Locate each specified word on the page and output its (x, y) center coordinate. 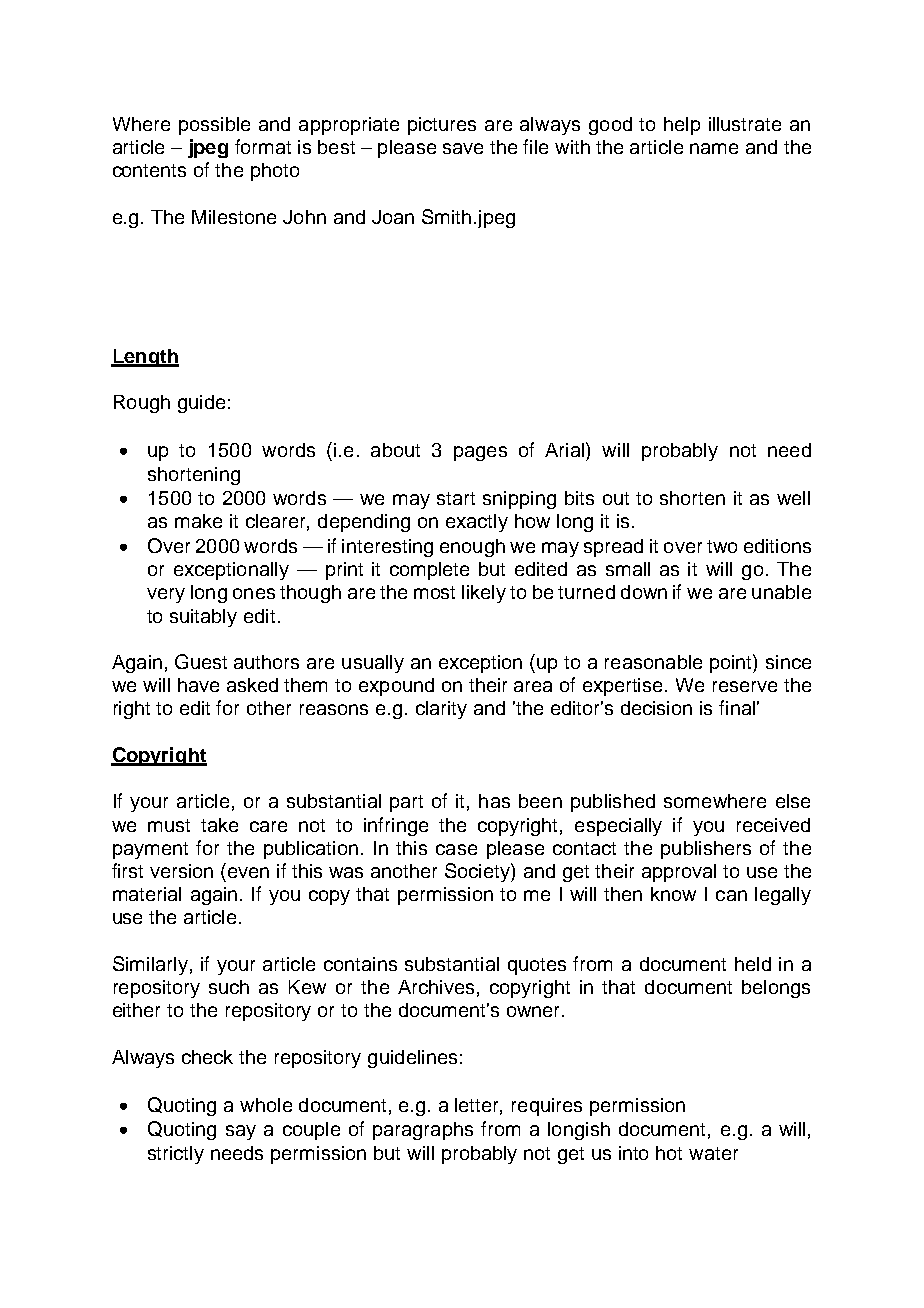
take (219, 825)
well (793, 498)
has (494, 801)
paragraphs (423, 1131)
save (463, 148)
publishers (706, 850)
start (456, 498)
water (713, 1153)
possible (214, 126)
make (198, 521)
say (241, 1132)
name (714, 148)
